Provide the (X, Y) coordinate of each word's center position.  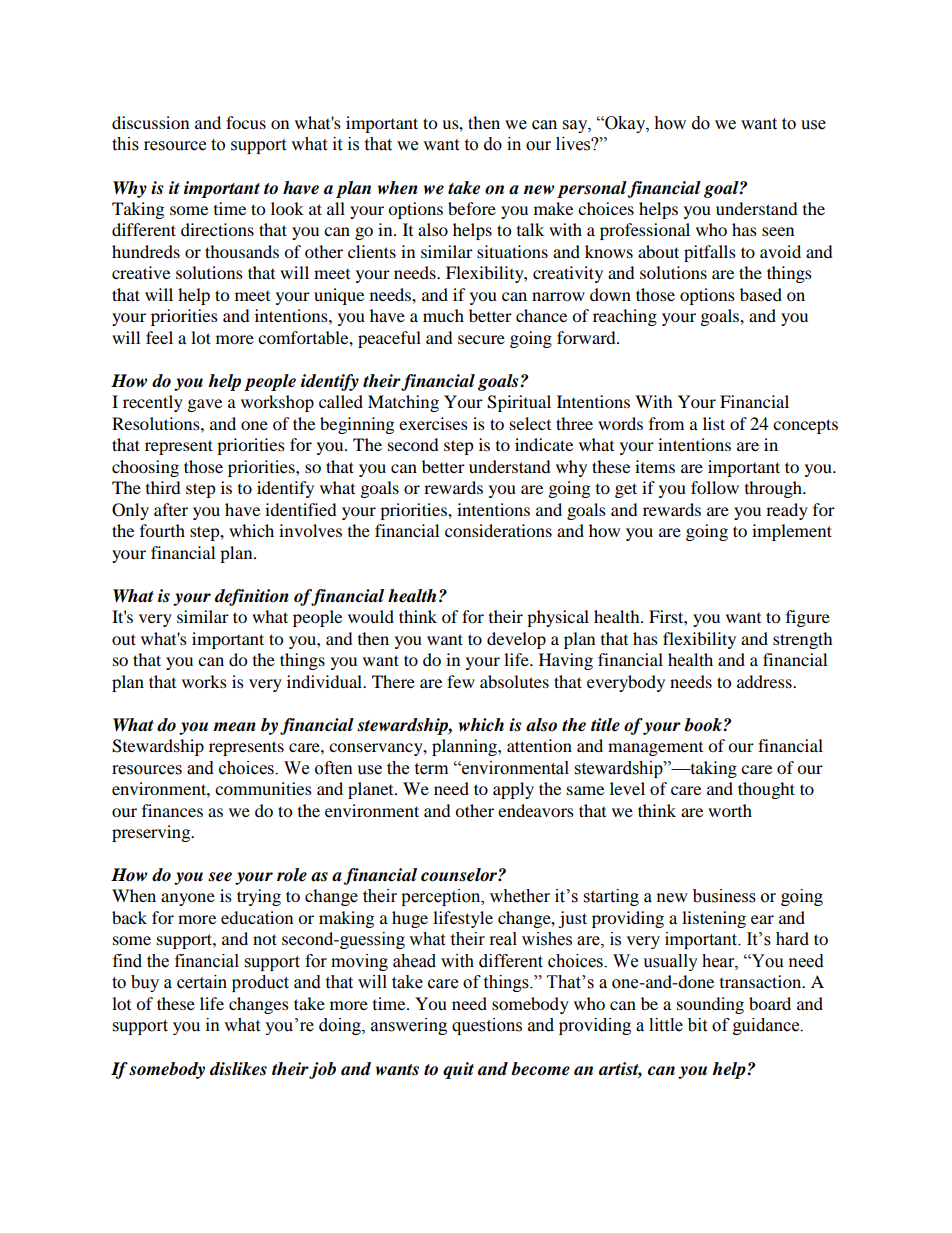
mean (234, 727)
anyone (188, 899)
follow (715, 487)
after (171, 509)
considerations (498, 530)
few (461, 681)
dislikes (238, 1069)
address (765, 681)
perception (442, 897)
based (761, 294)
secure (481, 339)
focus (246, 122)
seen (778, 231)
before (472, 208)
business (724, 896)
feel (159, 337)
